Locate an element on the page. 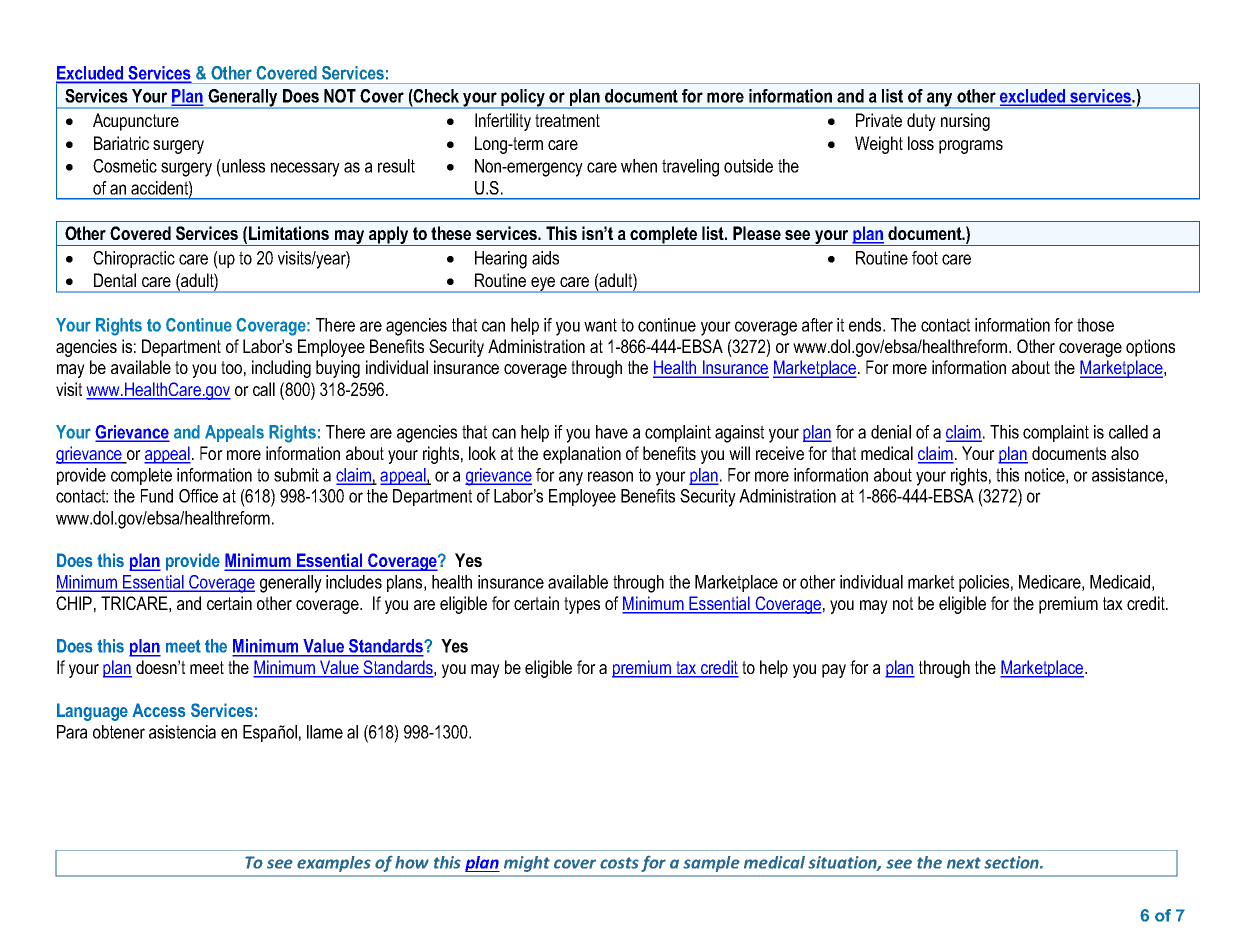  treatment is located at coordinates (567, 120).
